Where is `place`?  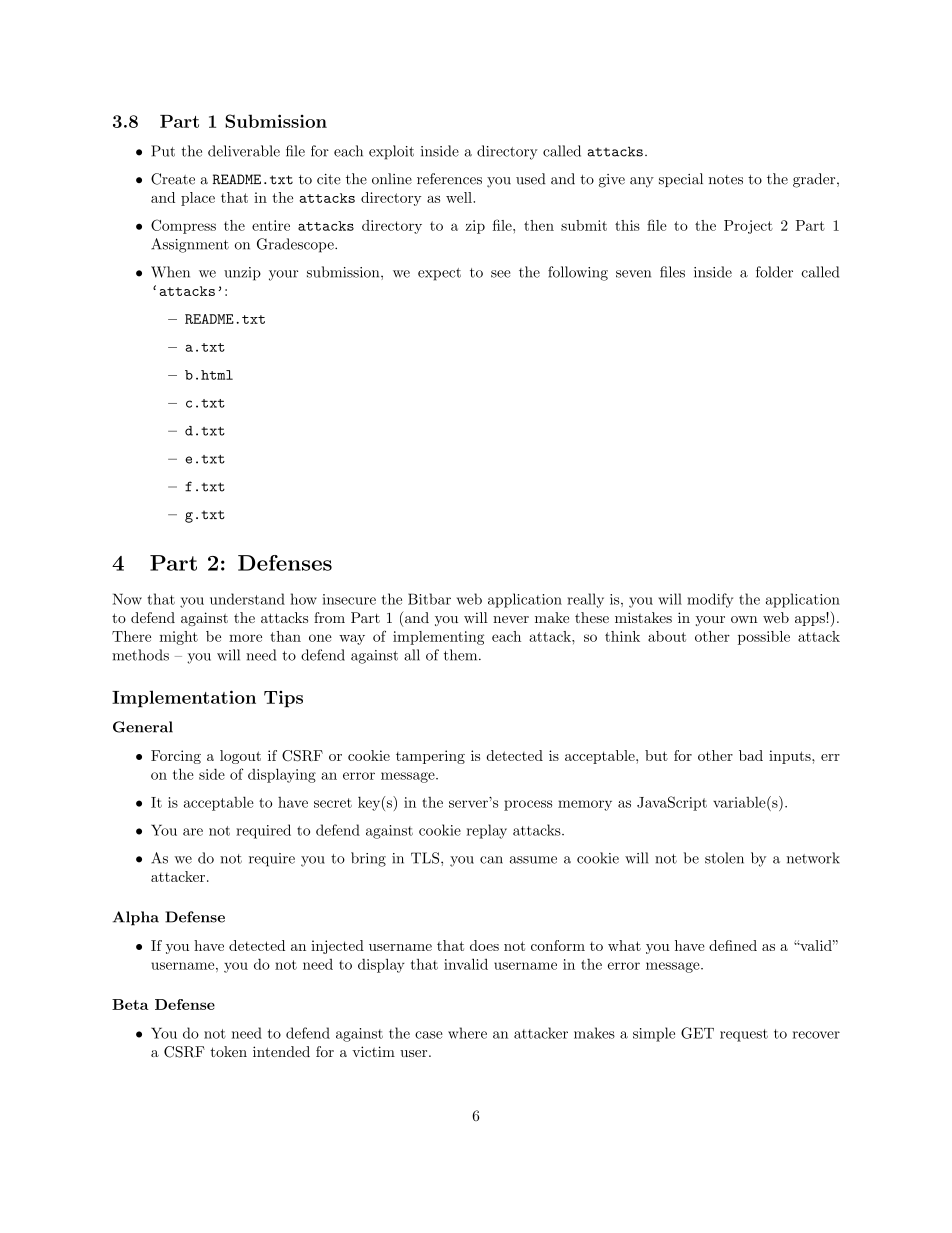 place is located at coordinates (198, 199).
